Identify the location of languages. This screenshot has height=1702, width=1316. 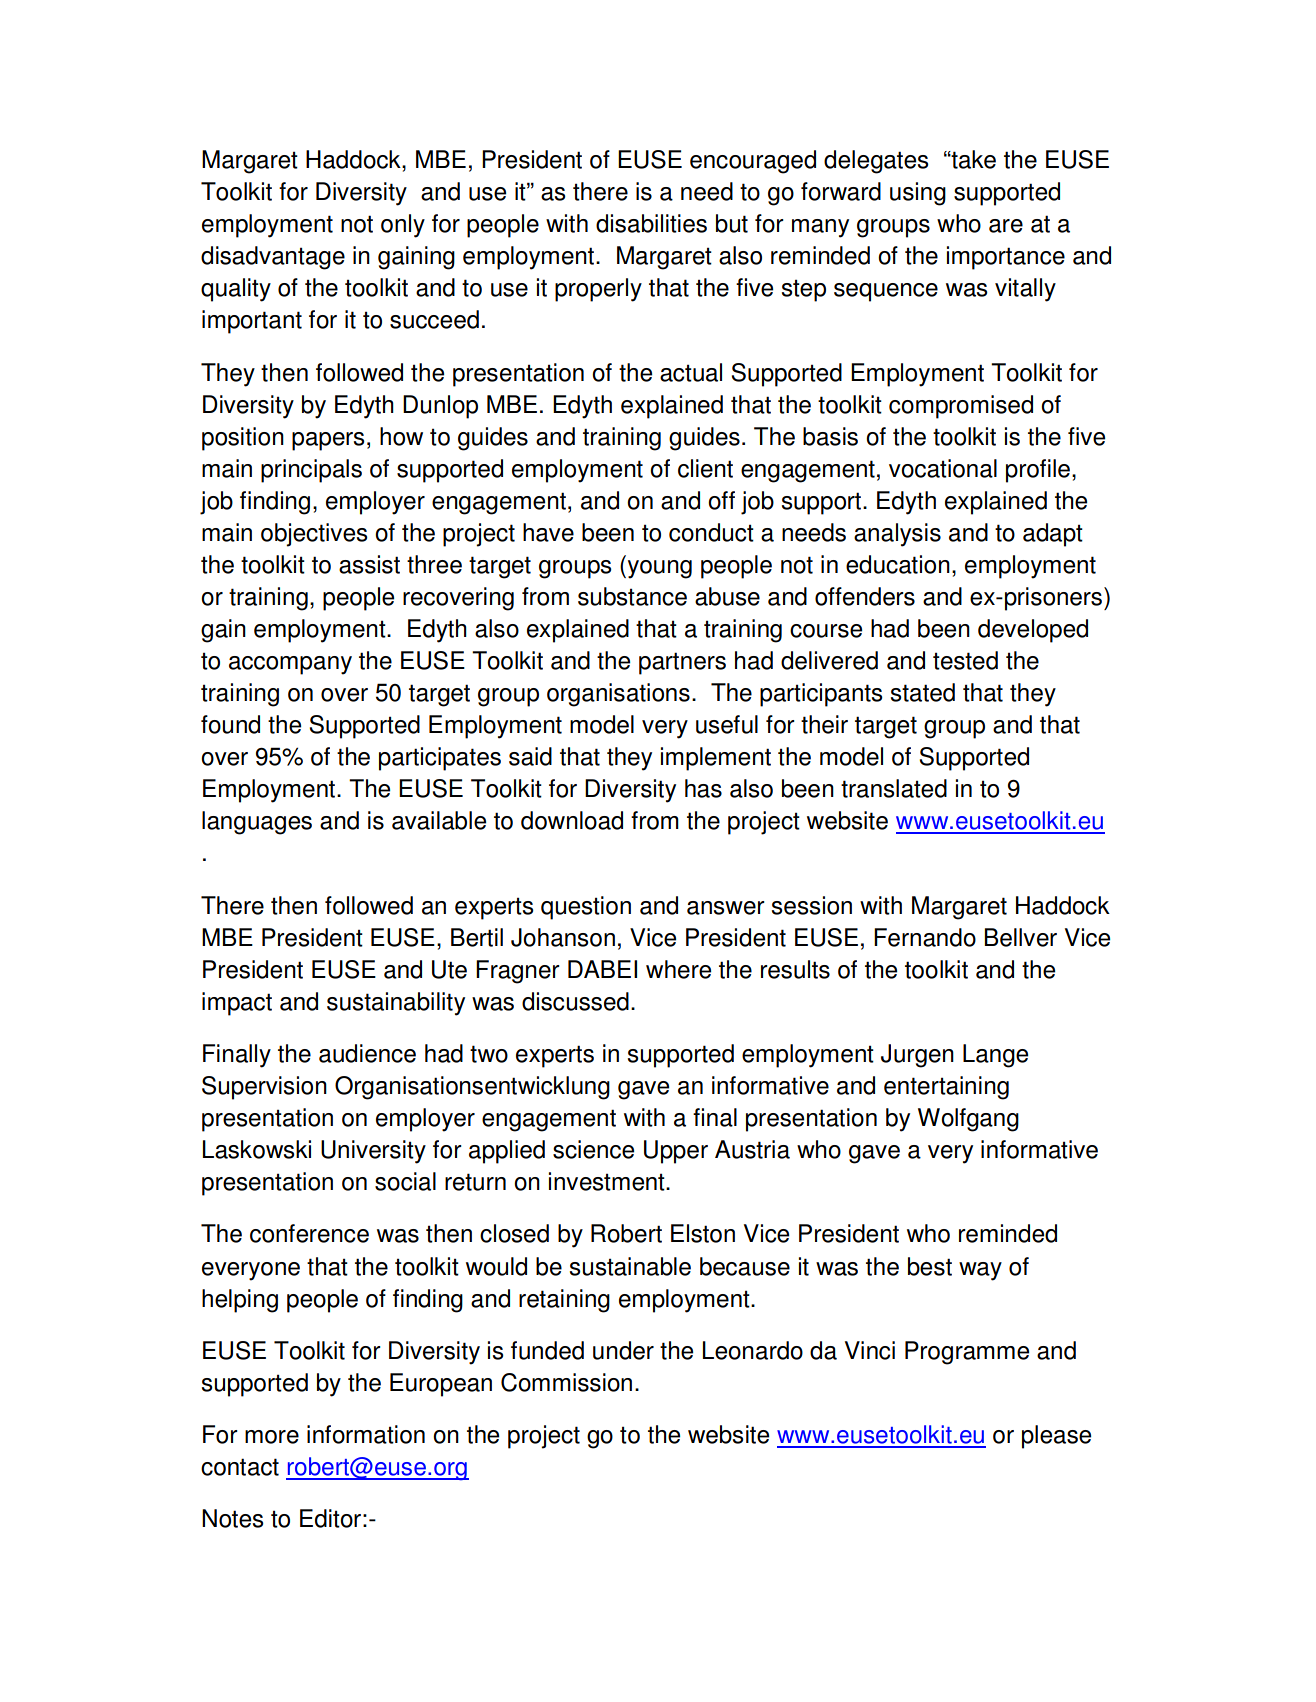
(257, 823).
